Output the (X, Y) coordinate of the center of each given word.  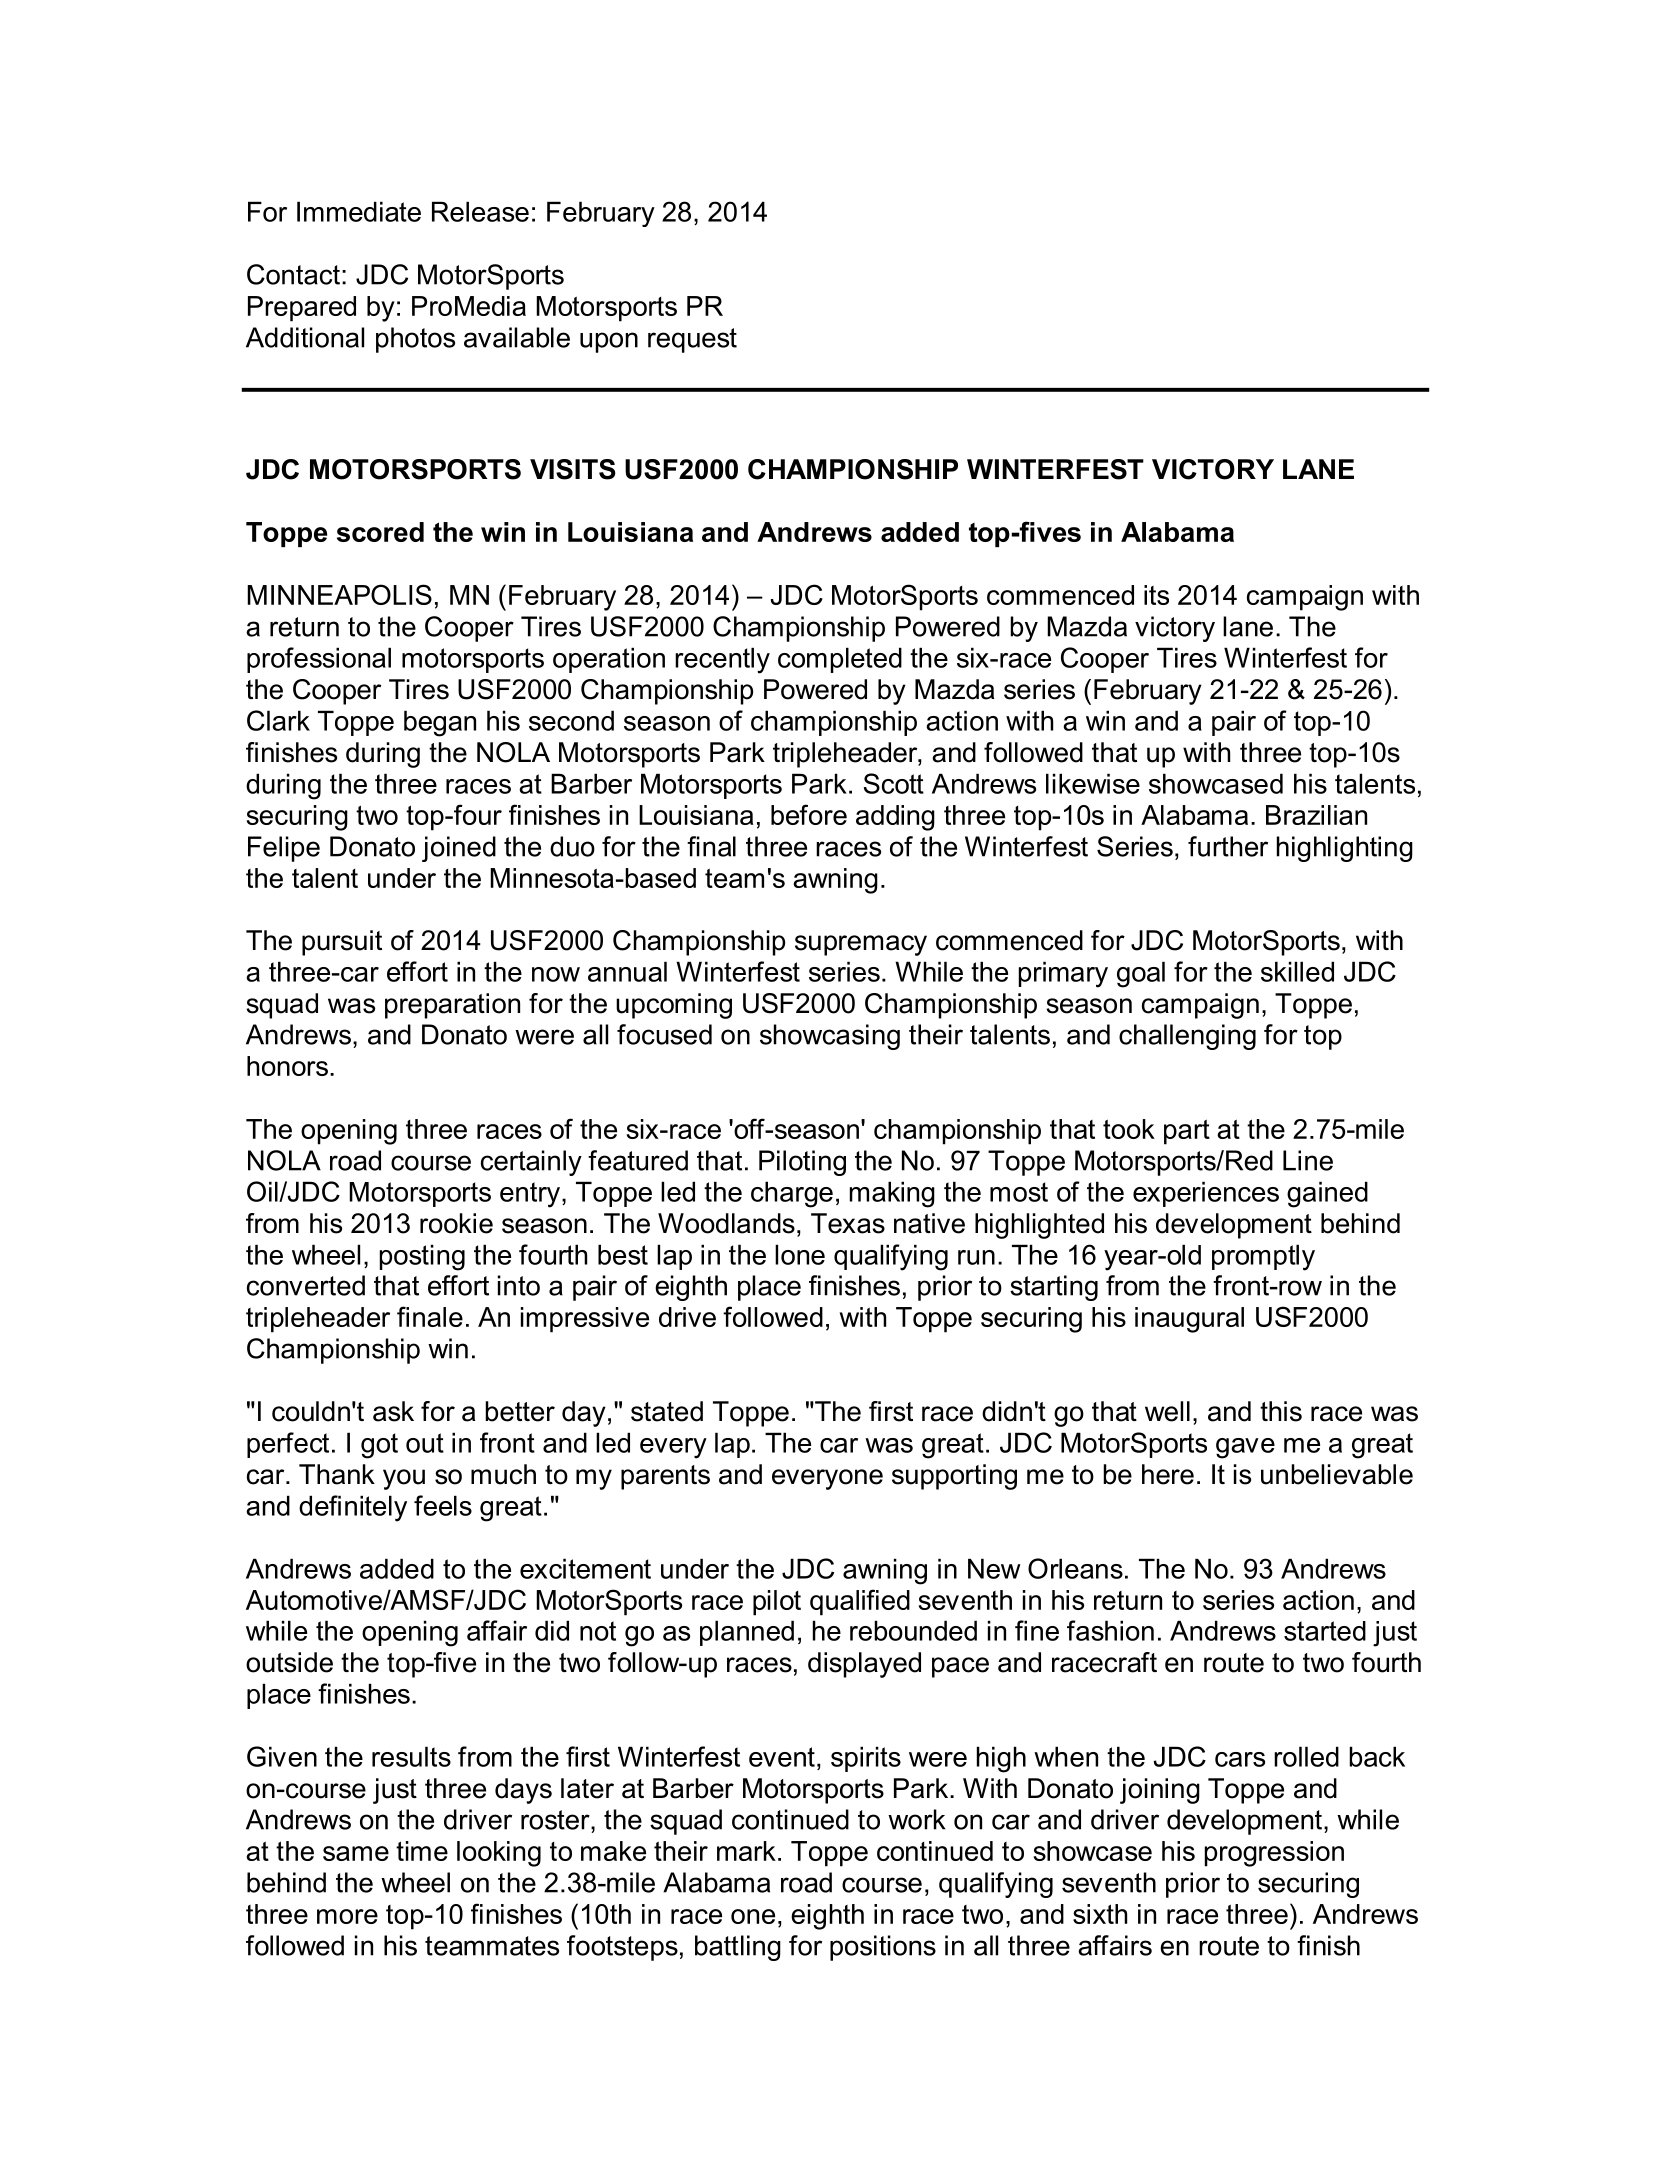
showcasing (830, 1037)
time (422, 1851)
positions (883, 1948)
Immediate (359, 211)
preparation (452, 1006)
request (692, 340)
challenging (1187, 1037)
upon (609, 342)
